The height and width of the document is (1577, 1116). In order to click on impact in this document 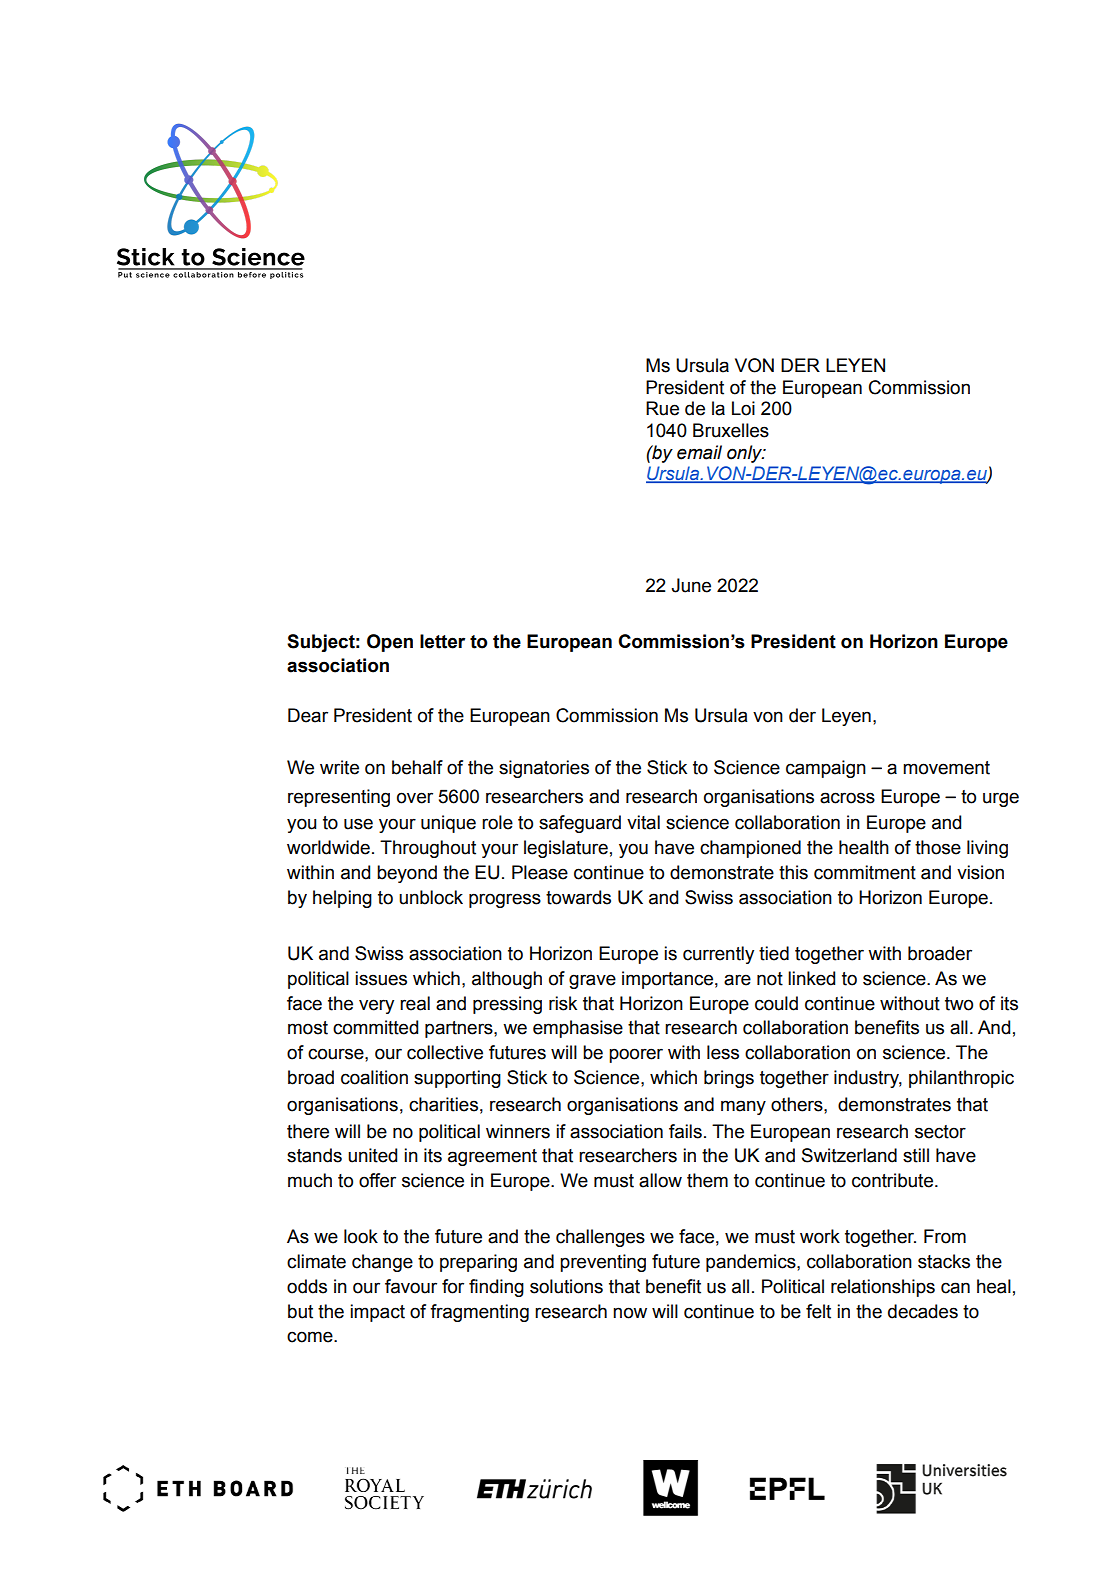, I will do `click(377, 1313)`.
